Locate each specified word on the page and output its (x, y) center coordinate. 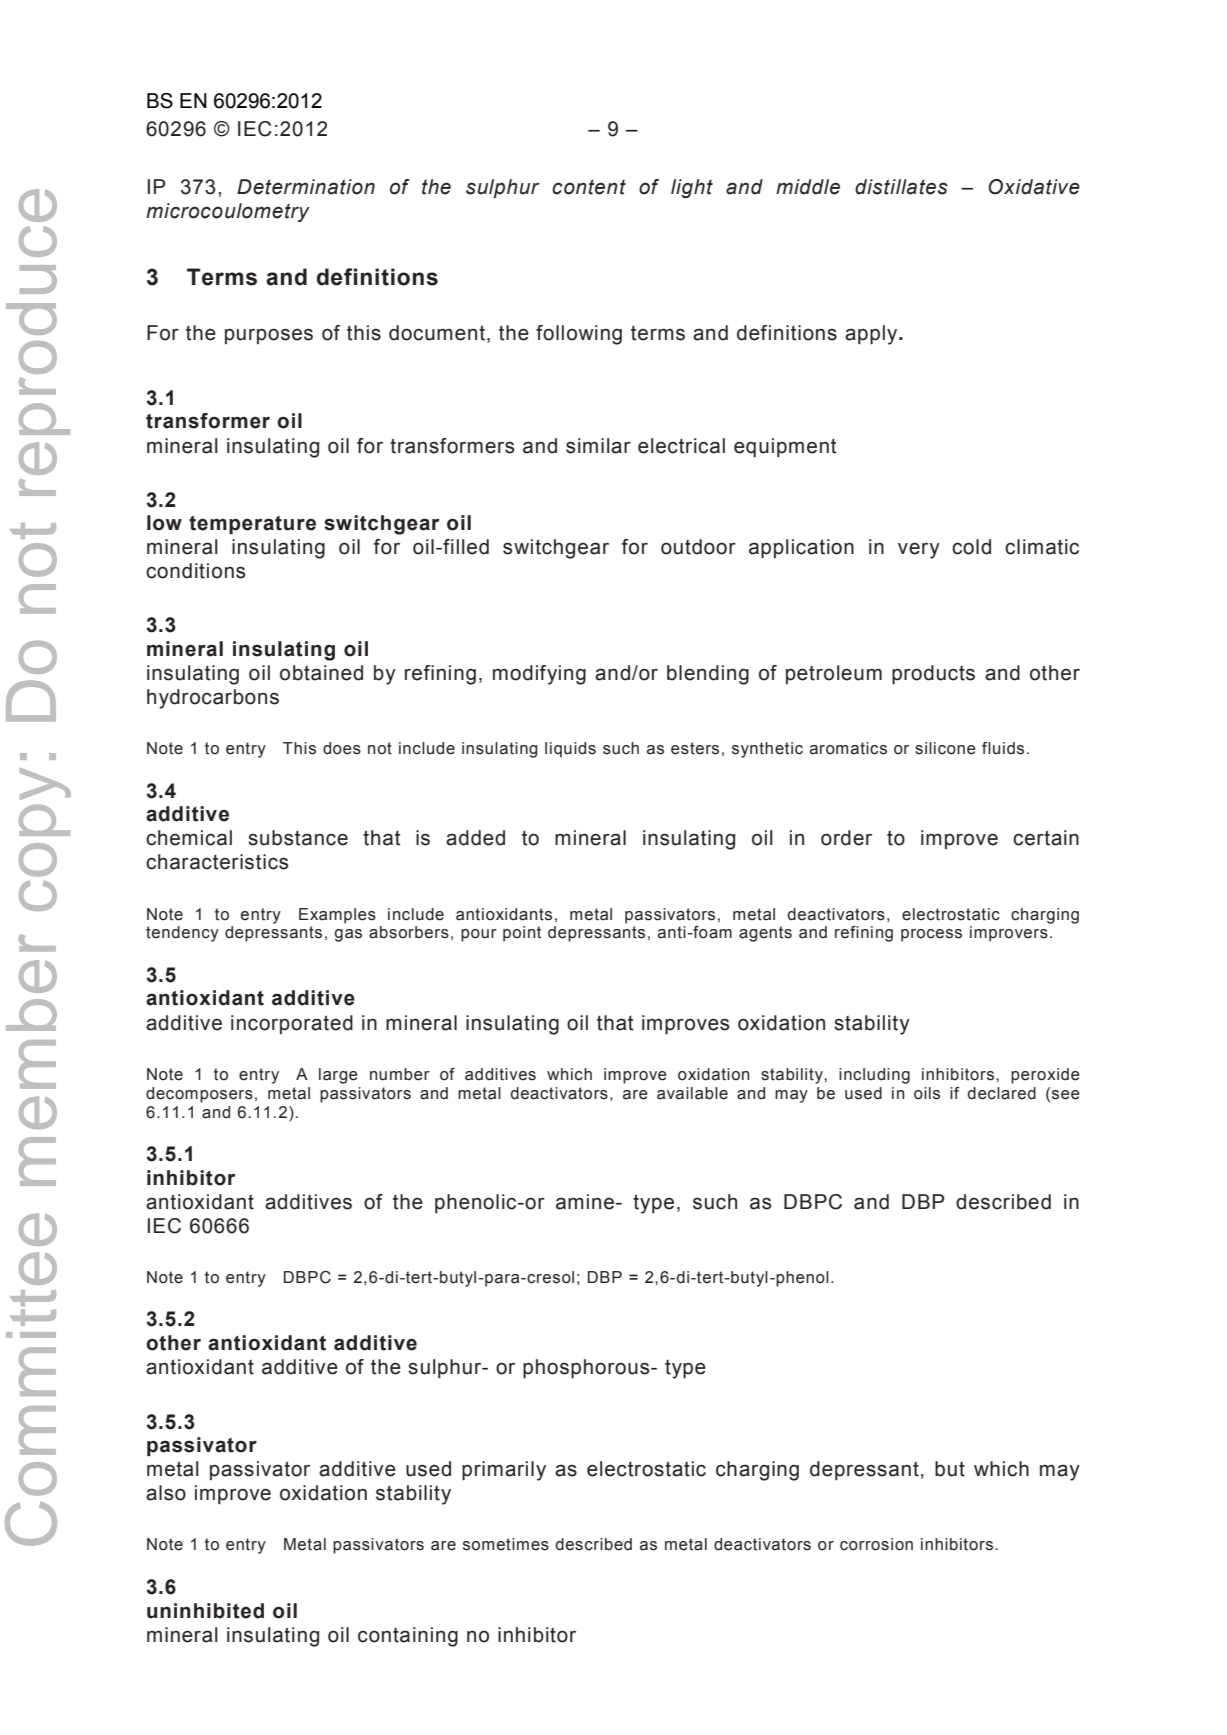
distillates (901, 187)
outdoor (698, 547)
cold (971, 547)
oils (927, 1093)
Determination (306, 187)
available (692, 1093)
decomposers (199, 1095)
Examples (337, 916)
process (931, 935)
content (589, 187)
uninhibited (205, 1611)
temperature (252, 525)
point (522, 934)
